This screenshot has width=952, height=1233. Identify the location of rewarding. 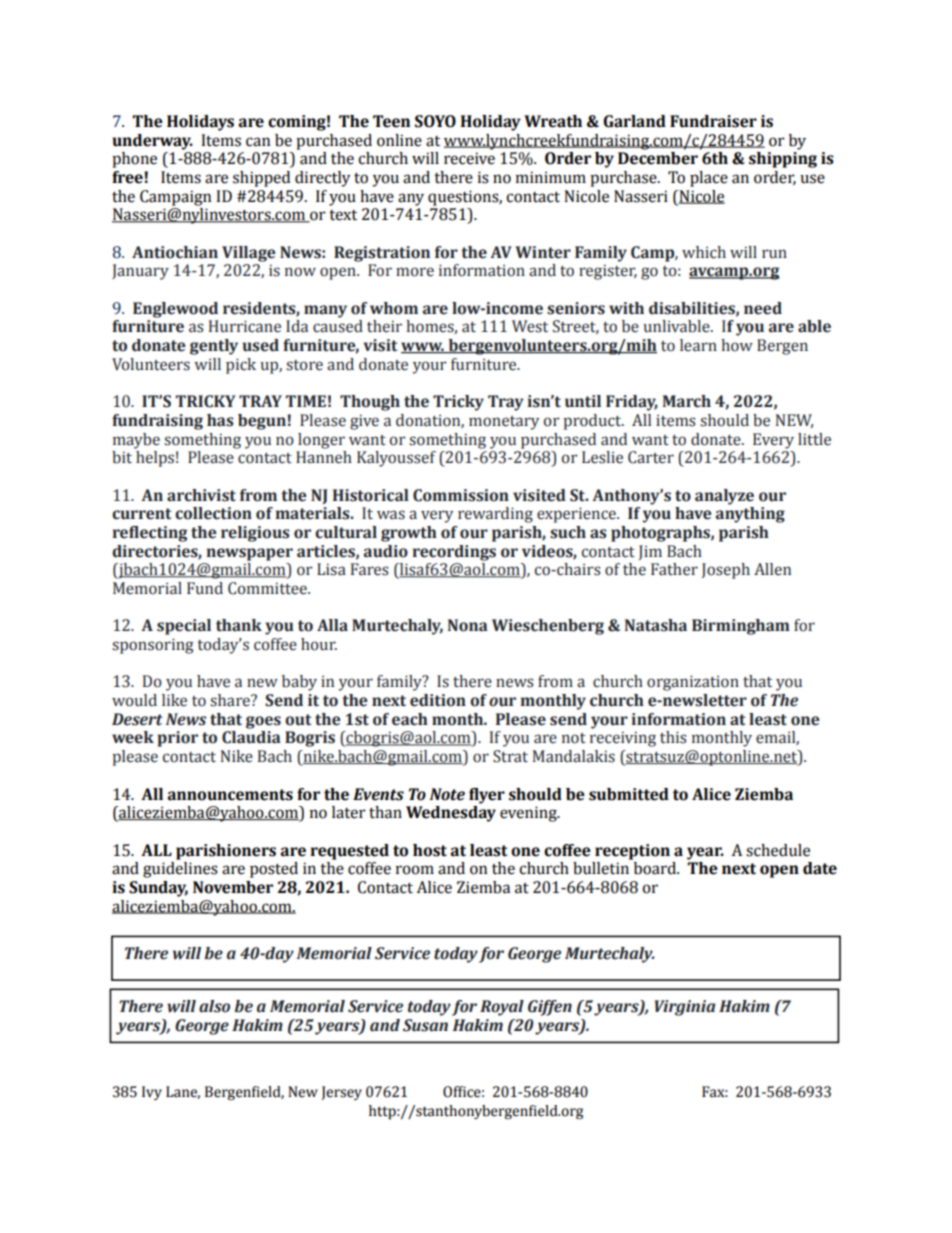
(495, 515).
